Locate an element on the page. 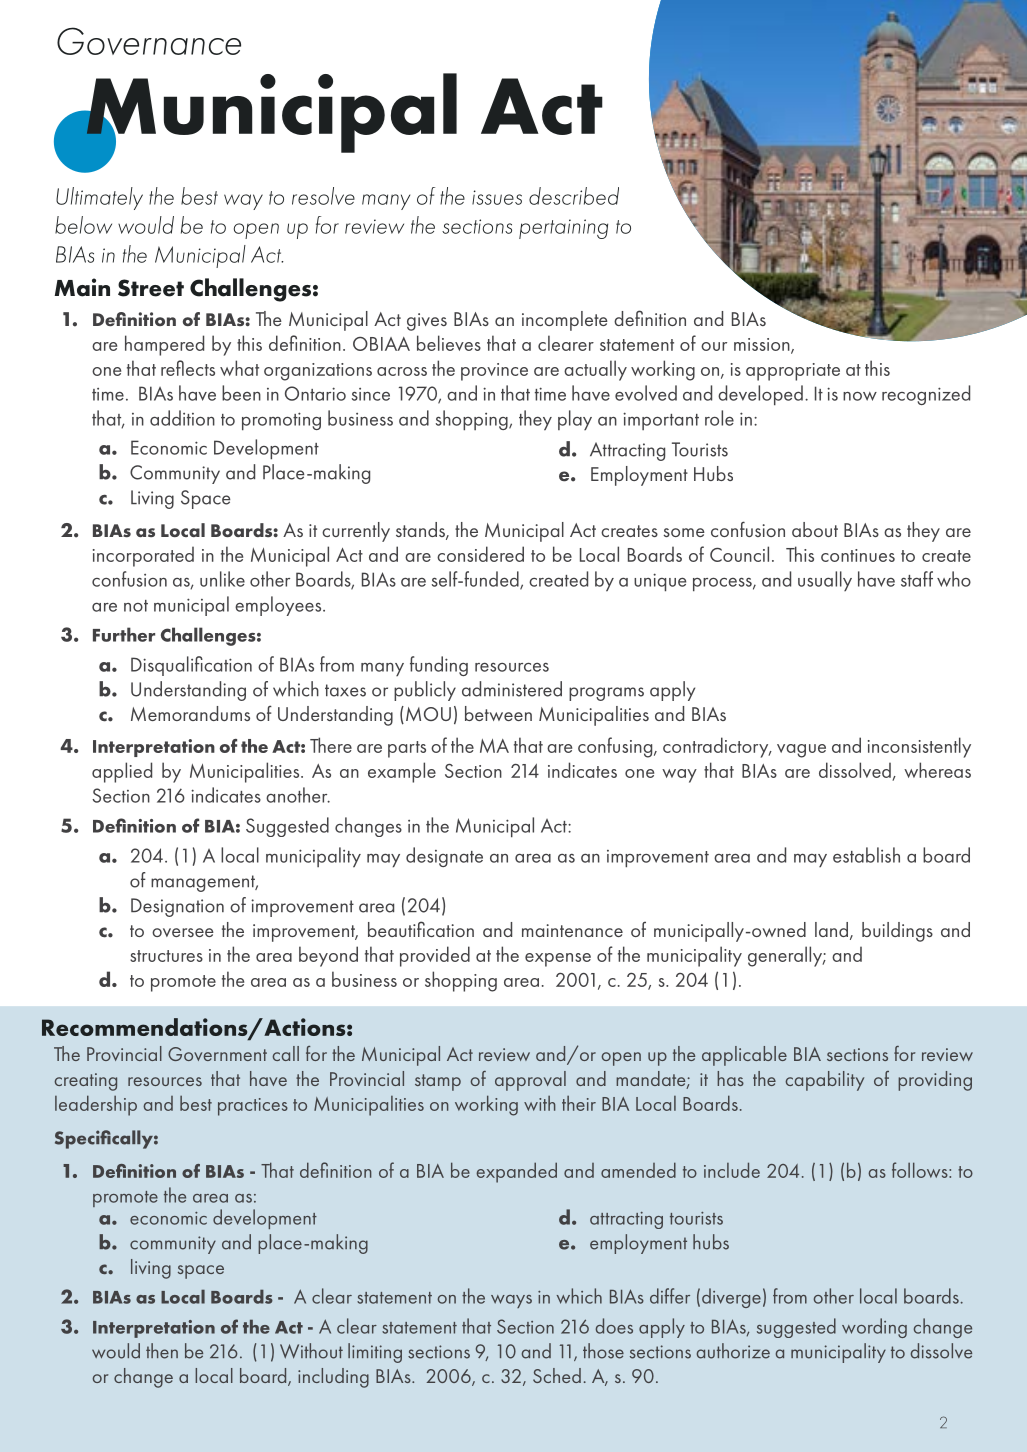 Image resolution: width=1027 pixels, height=1452 pixels. Government is located at coordinates (217, 1054).
